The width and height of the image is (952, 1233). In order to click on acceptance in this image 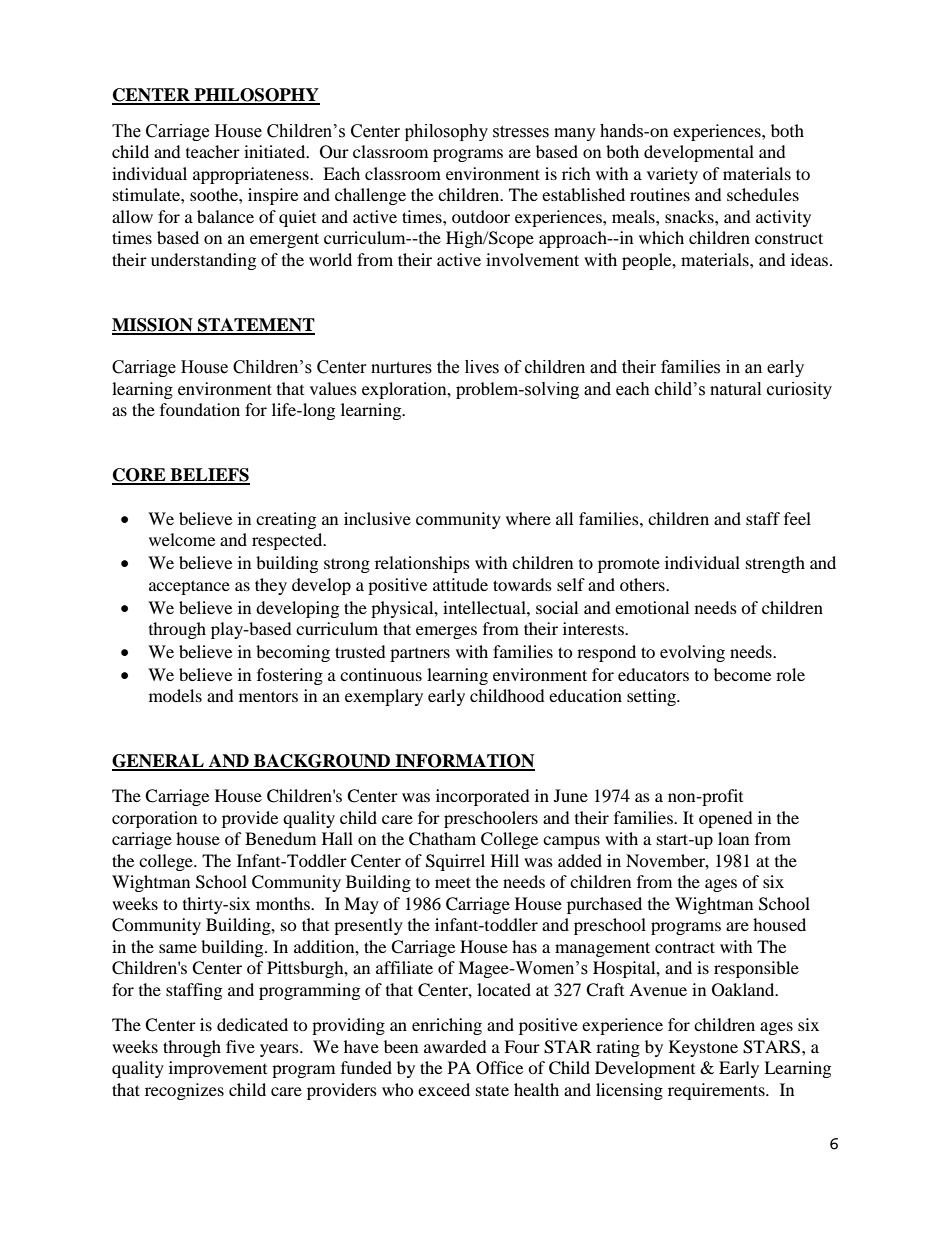, I will do `click(189, 587)`.
